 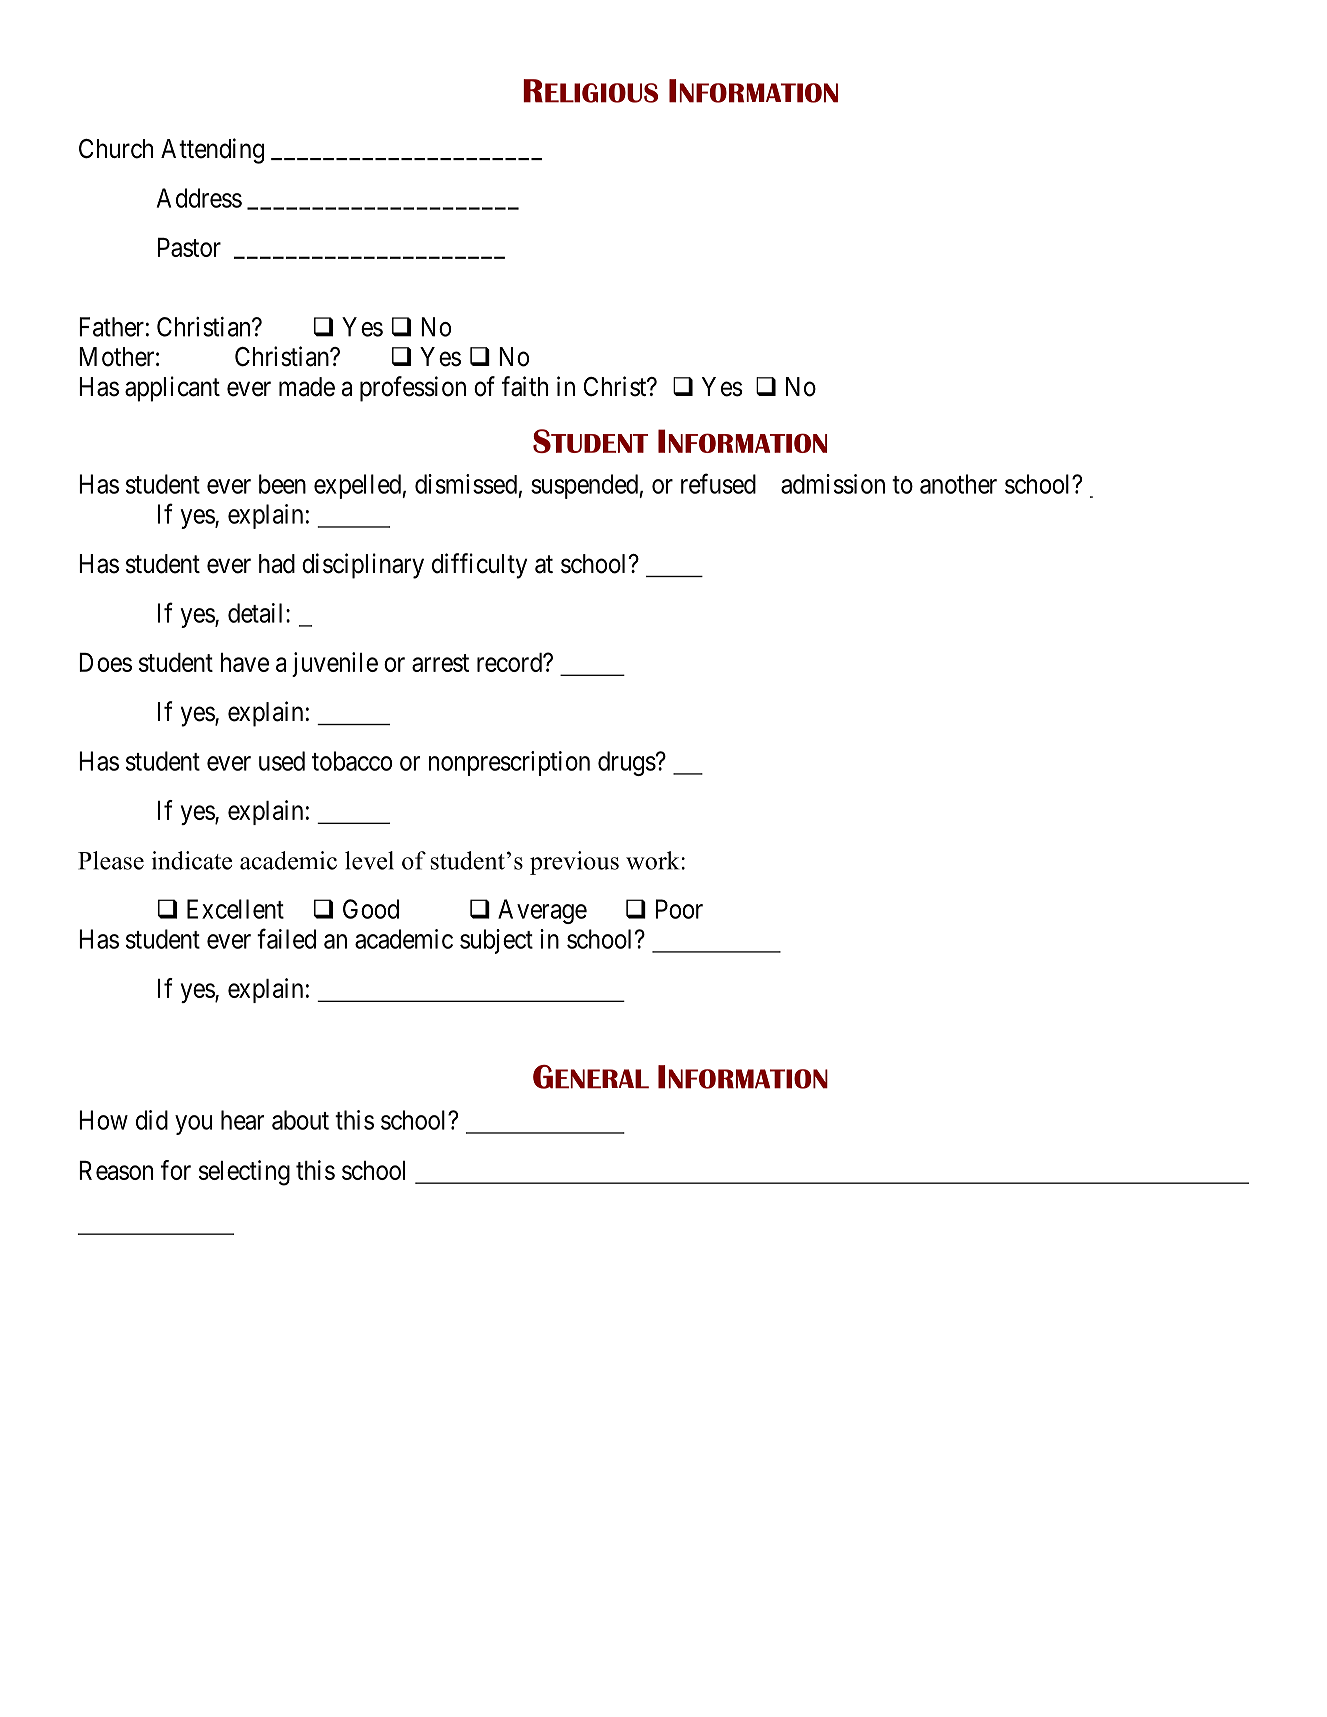 I want to click on dismissed, so click(x=466, y=484).
